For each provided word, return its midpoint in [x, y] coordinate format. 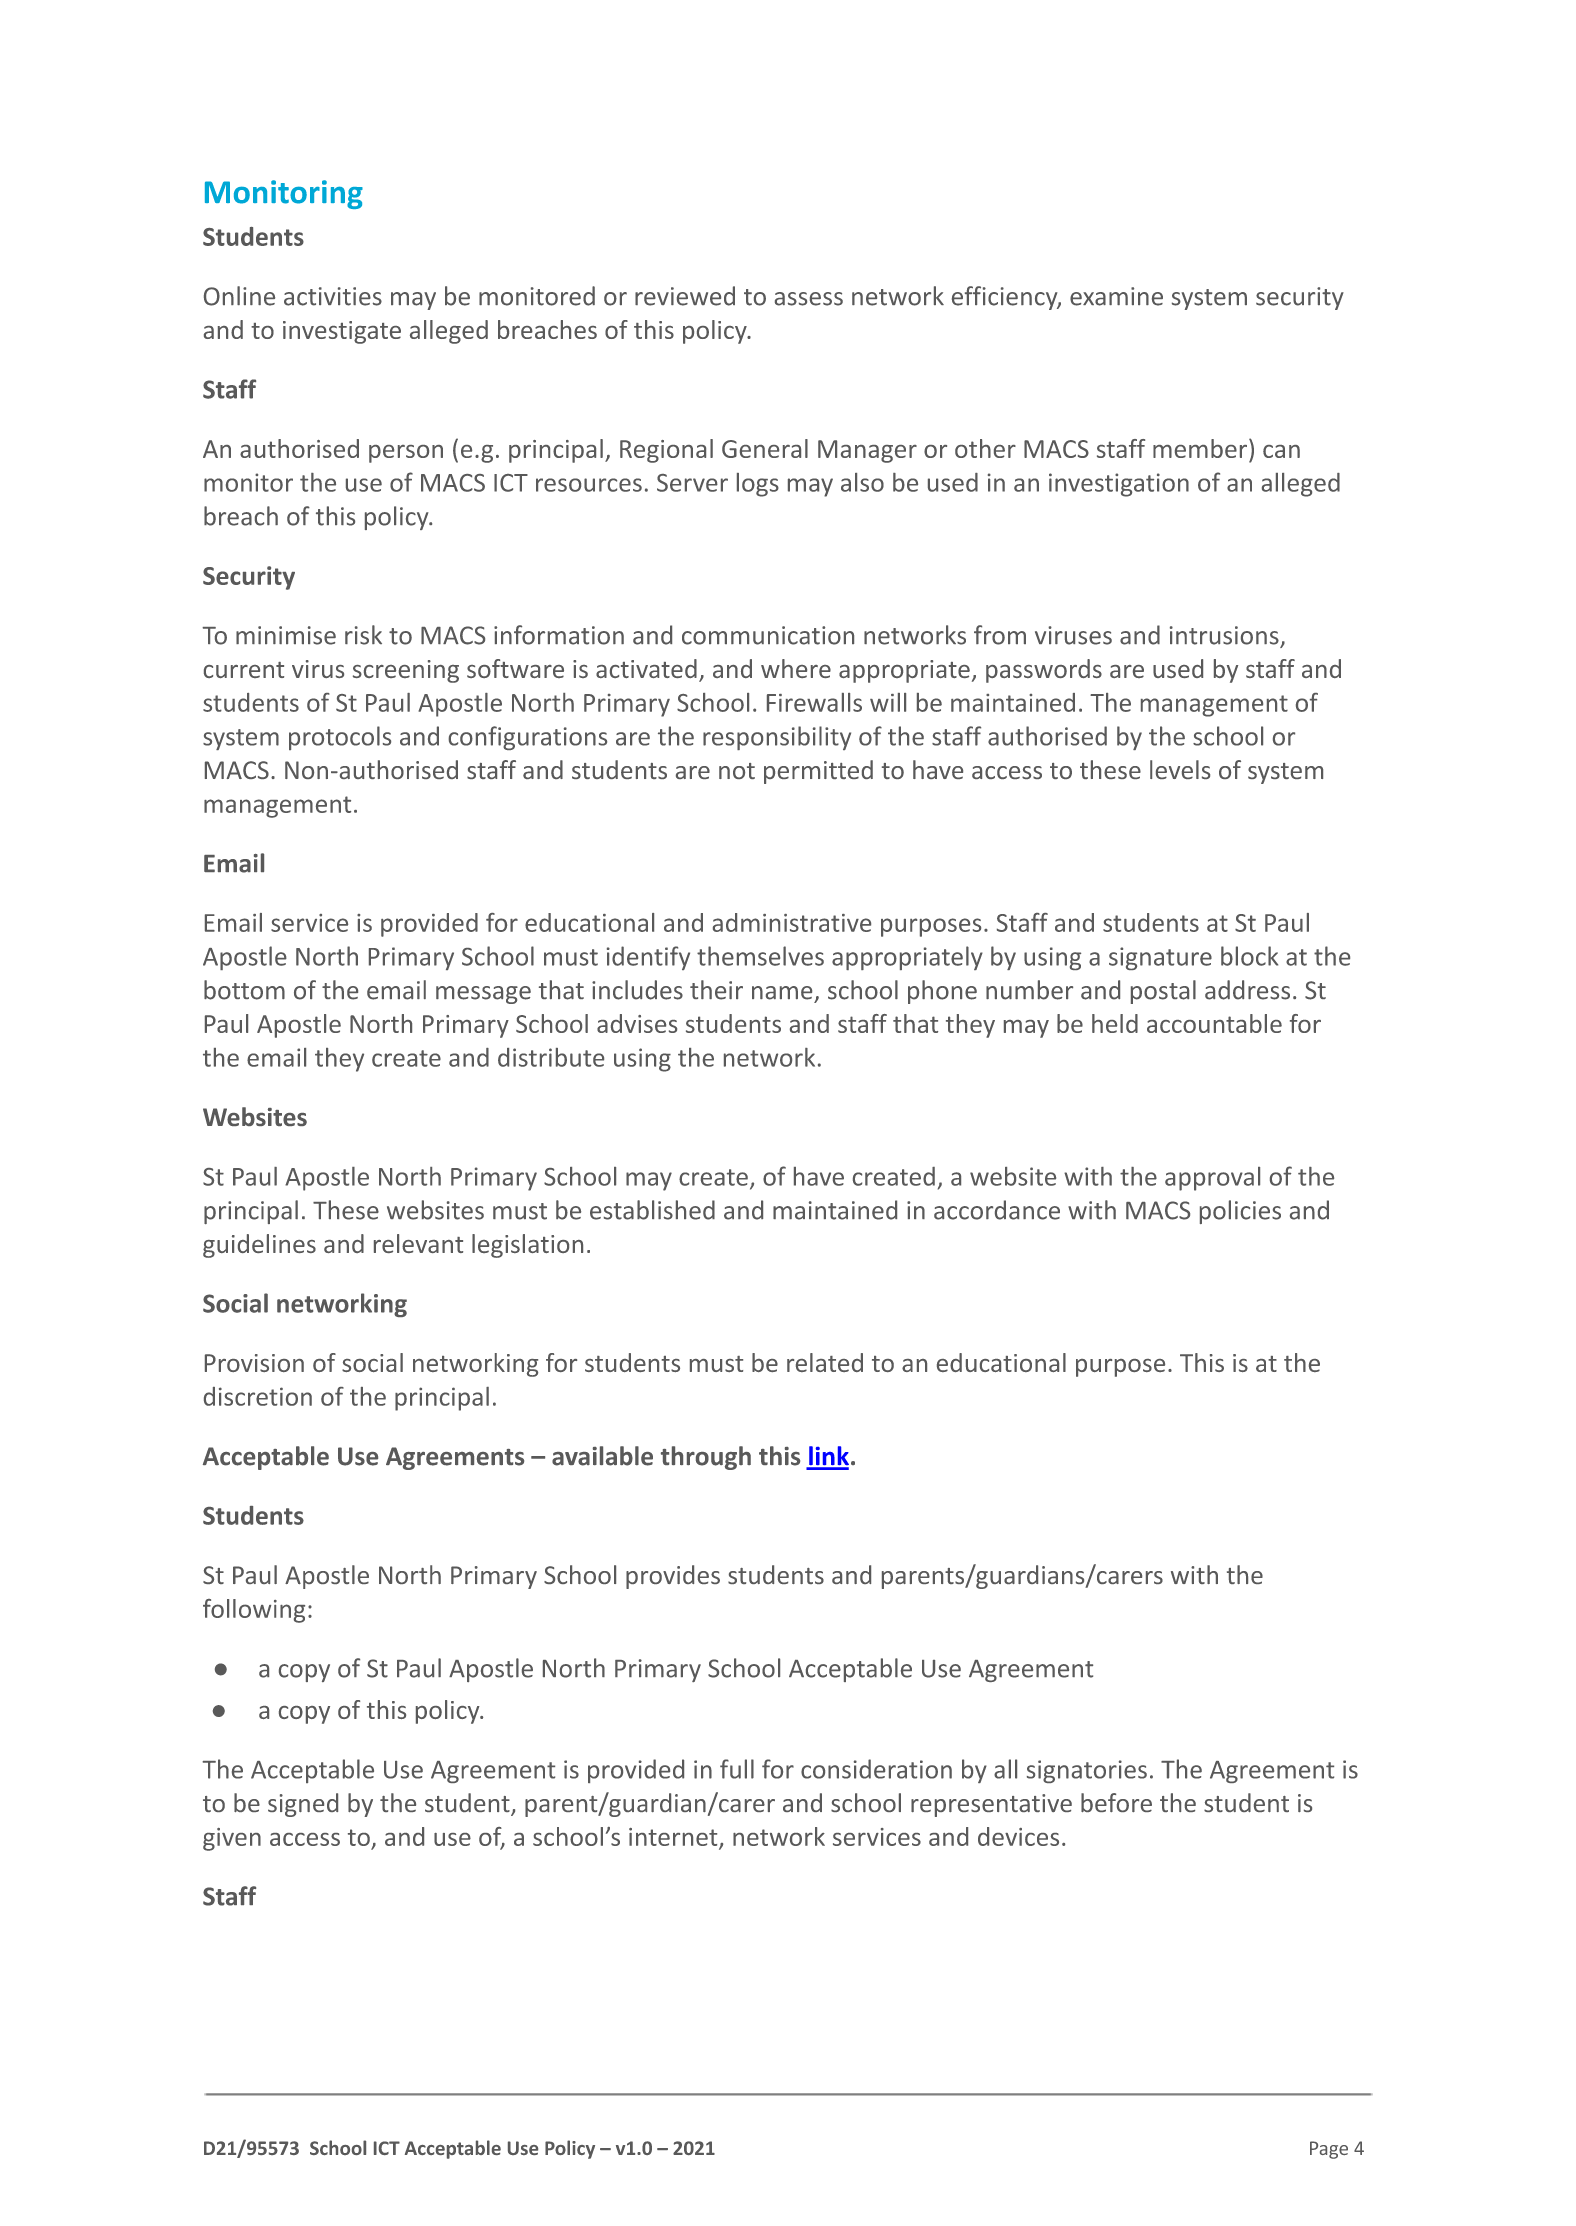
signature [1160, 958]
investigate [342, 332]
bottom [244, 990]
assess [809, 299]
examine [1116, 296]
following [254, 1611]
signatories [1087, 1771]
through [706, 1458]
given [232, 1839]
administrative [792, 922]
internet [674, 1838]
